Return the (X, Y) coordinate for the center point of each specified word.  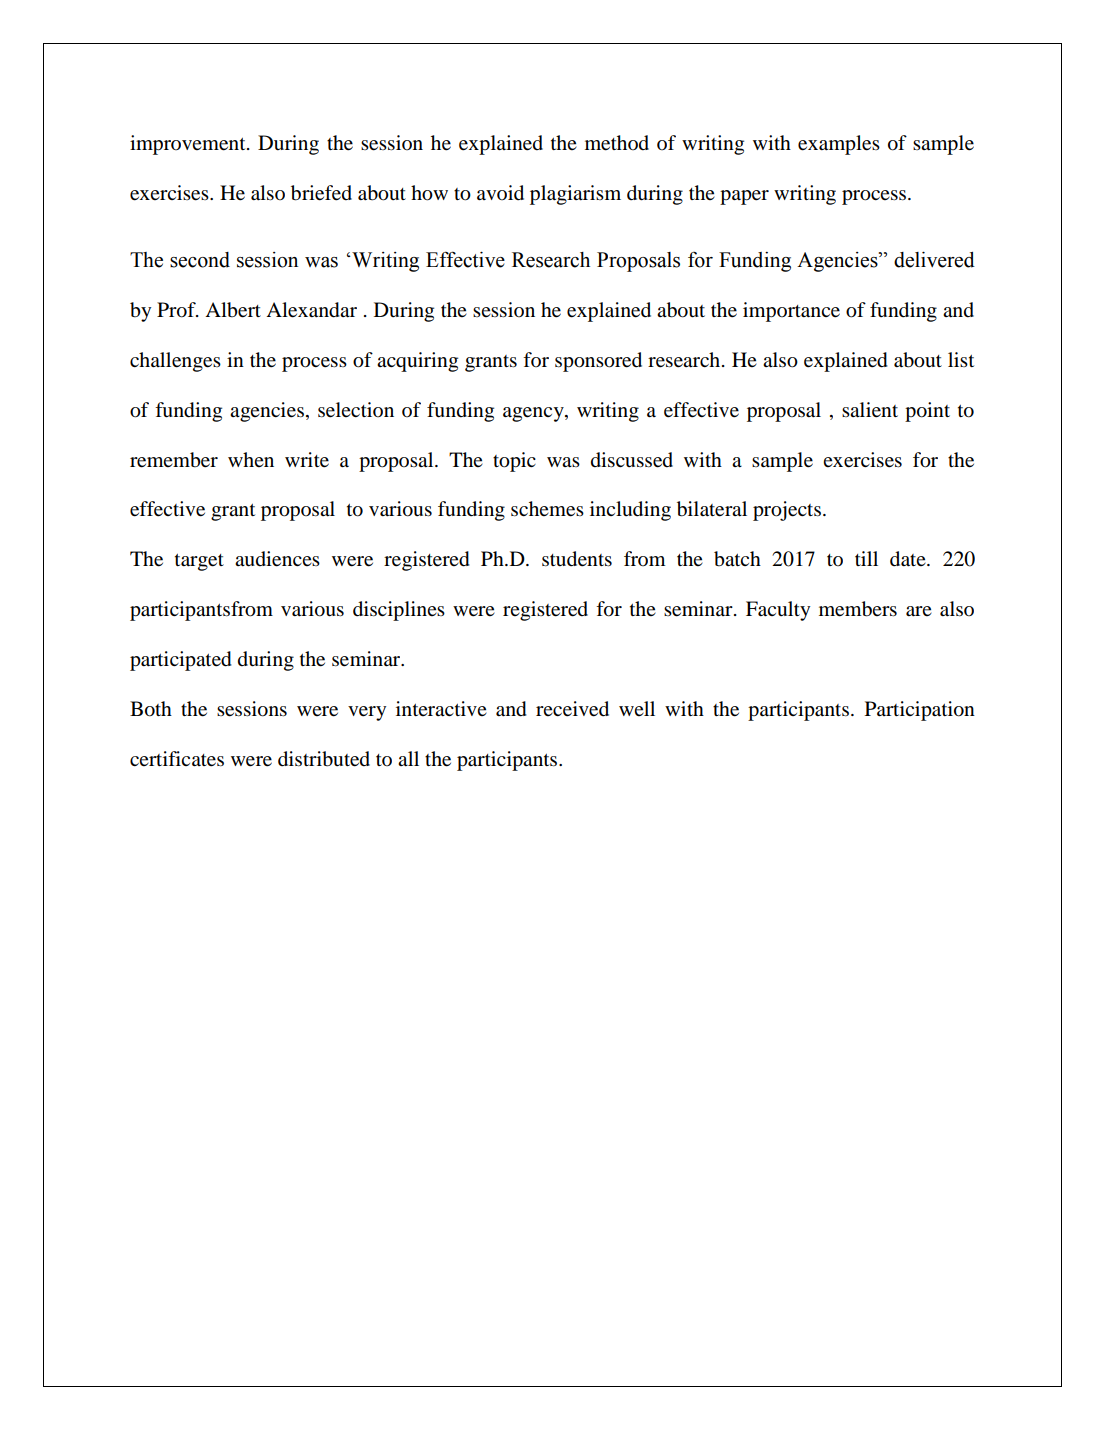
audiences (277, 559)
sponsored (598, 362)
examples (839, 145)
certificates (177, 759)
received (572, 709)
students (577, 559)
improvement (189, 145)
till (866, 558)
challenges (175, 362)
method (617, 143)
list (961, 359)
